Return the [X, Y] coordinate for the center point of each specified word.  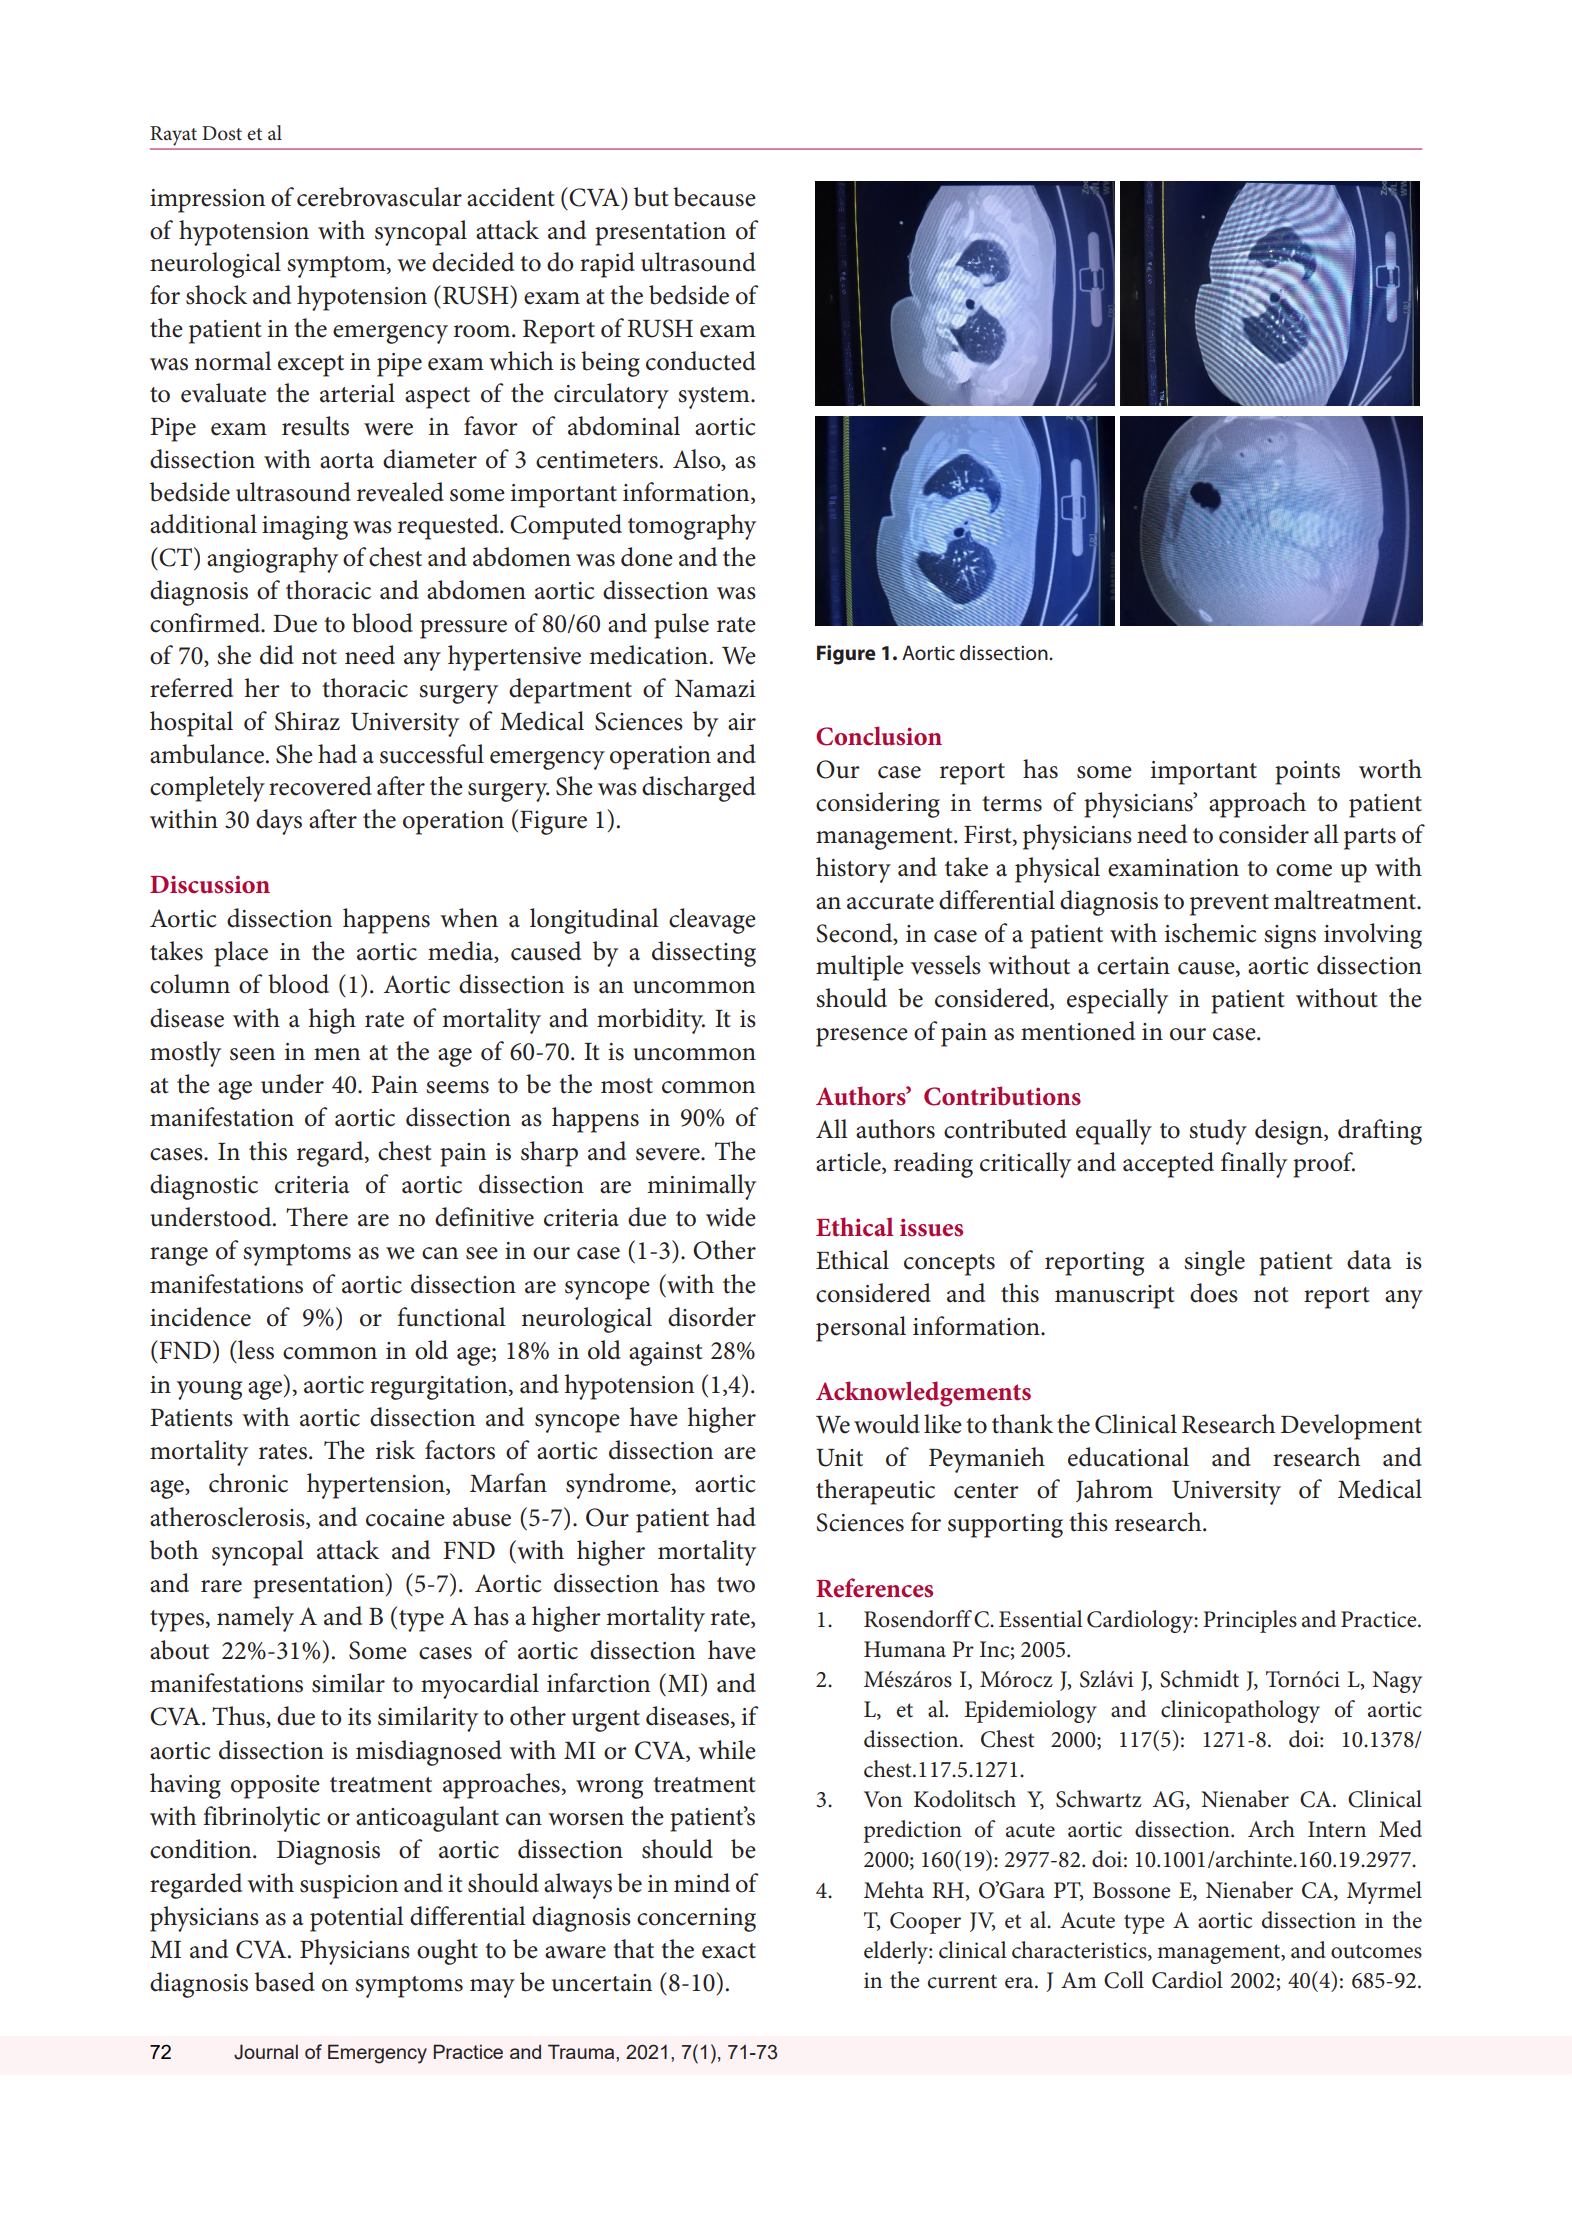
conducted [701, 361]
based [285, 1982]
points [1307, 773]
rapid [607, 265]
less [255, 1350]
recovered [320, 786]
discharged [699, 789]
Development [1351, 1427]
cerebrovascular [379, 197]
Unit [839, 1458]
